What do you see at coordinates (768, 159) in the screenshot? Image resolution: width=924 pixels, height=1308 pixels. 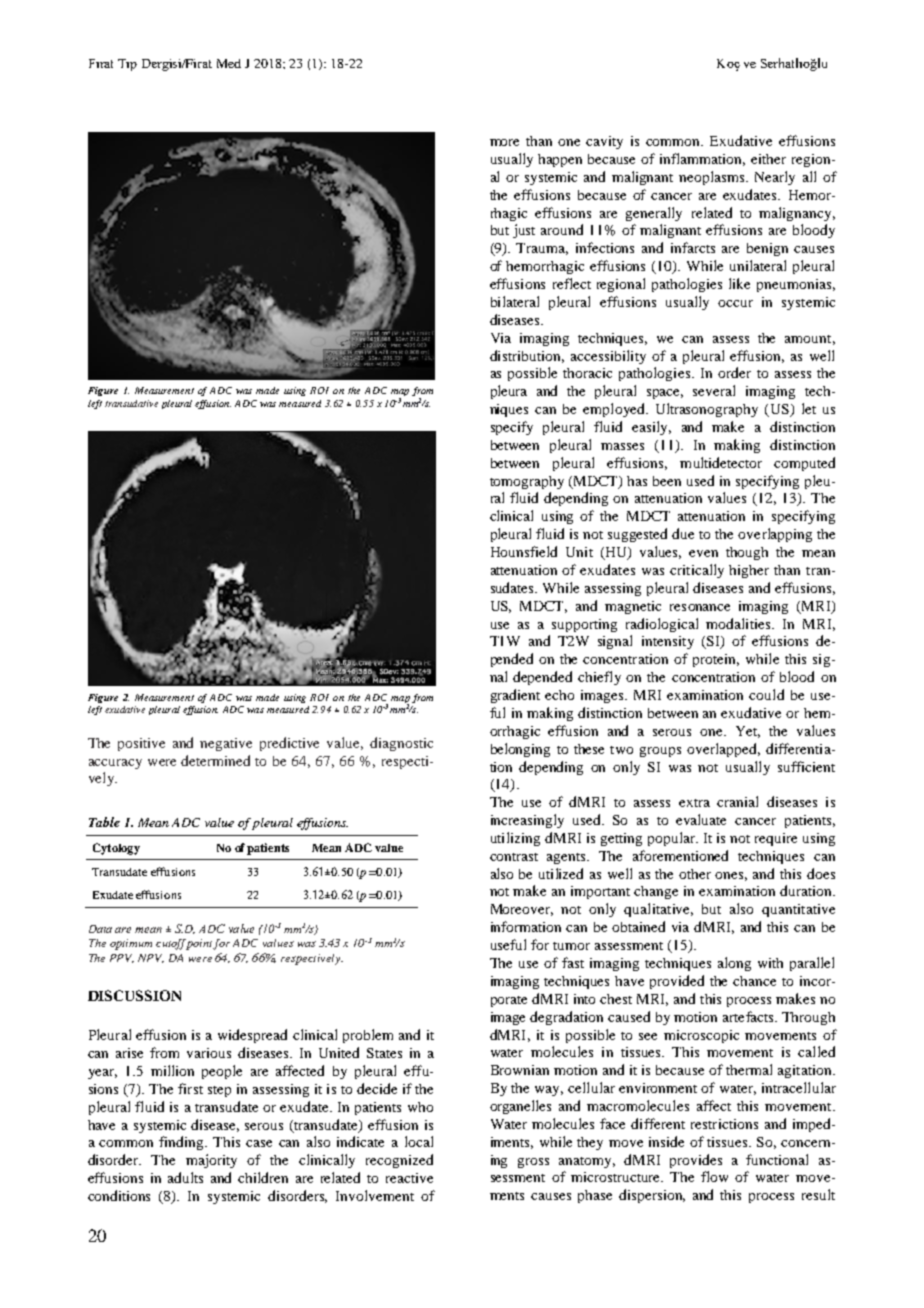 I see `either` at bounding box center [768, 159].
